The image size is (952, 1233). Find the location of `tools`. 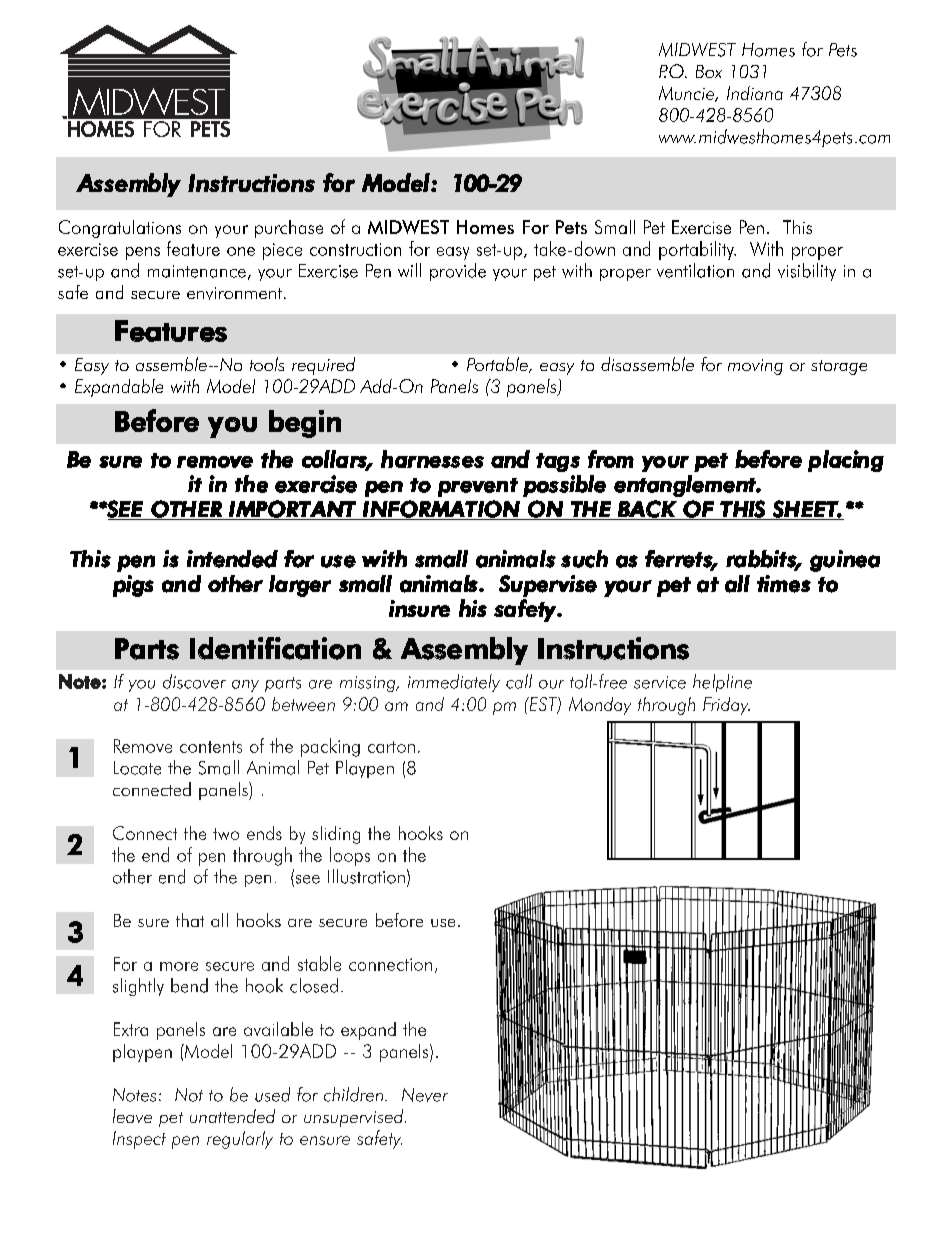

tools is located at coordinates (267, 364).
